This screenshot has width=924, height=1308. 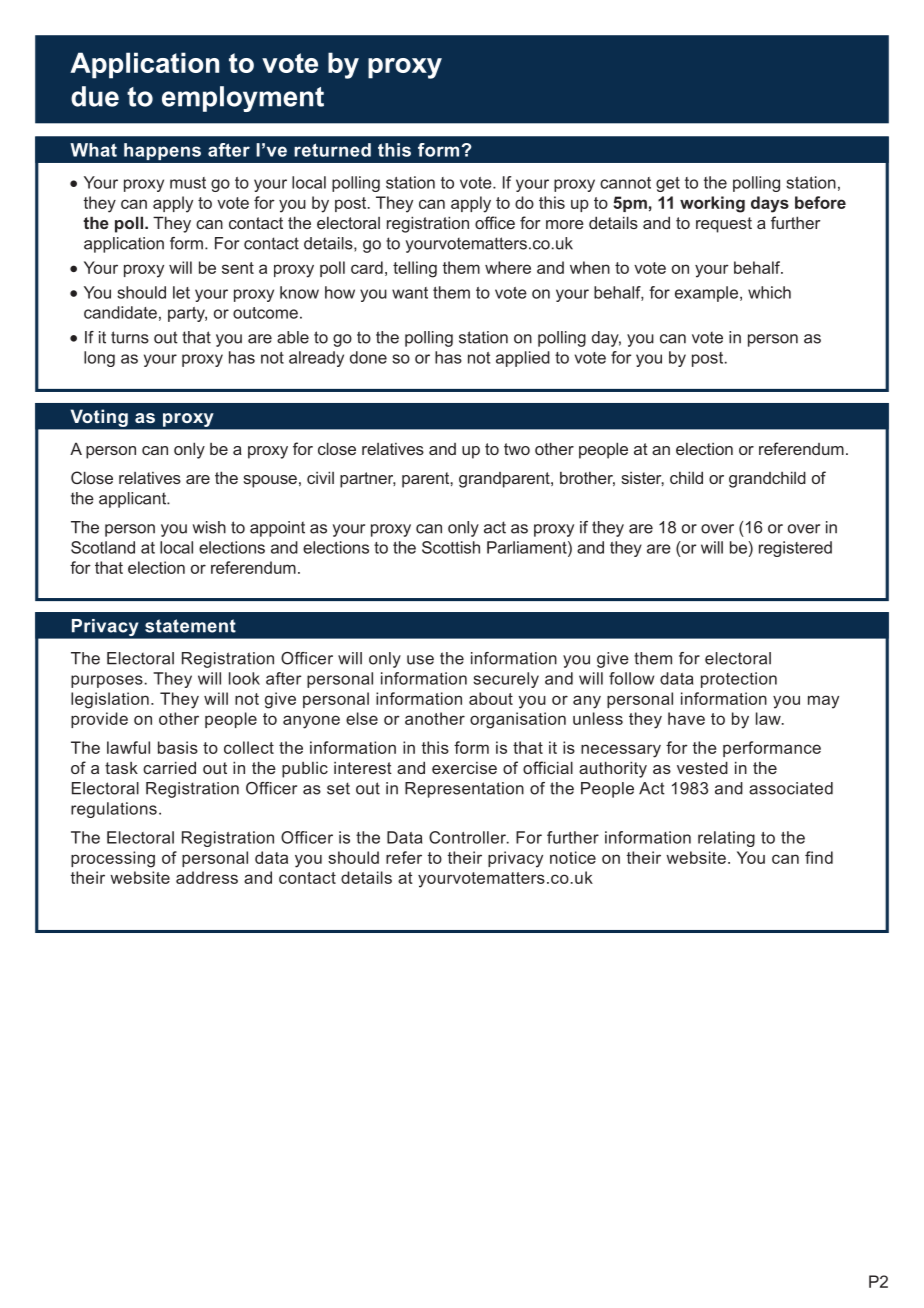 What do you see at coordinates (795, 549) in the screenshot?
I see `registered` at bounding box center [795, 549].
